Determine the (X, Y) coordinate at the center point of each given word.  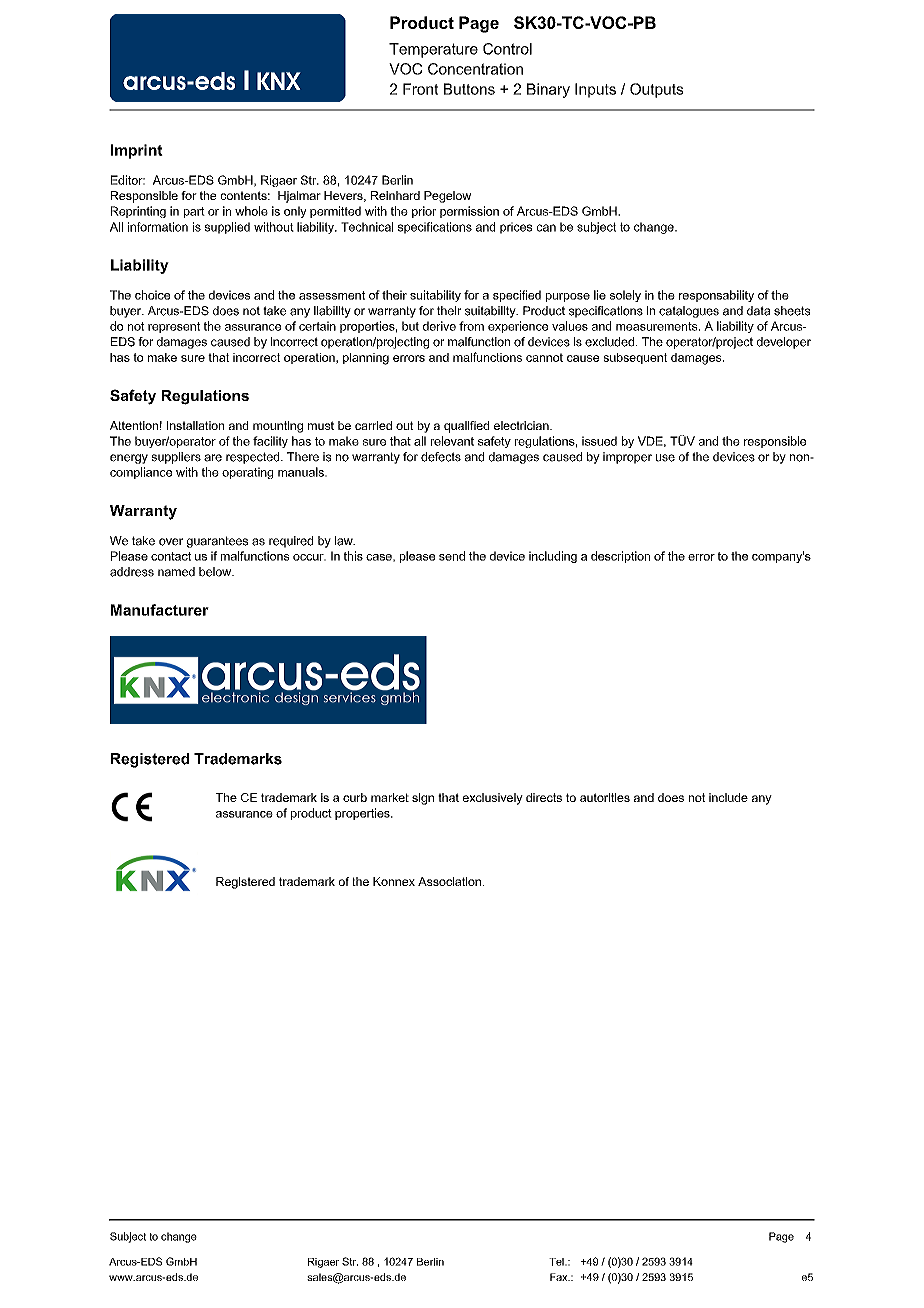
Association (449, 881)
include (728, 797)
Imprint (137, 151)
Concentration (475, 69)
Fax (560, 1277)
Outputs (657, 90)
